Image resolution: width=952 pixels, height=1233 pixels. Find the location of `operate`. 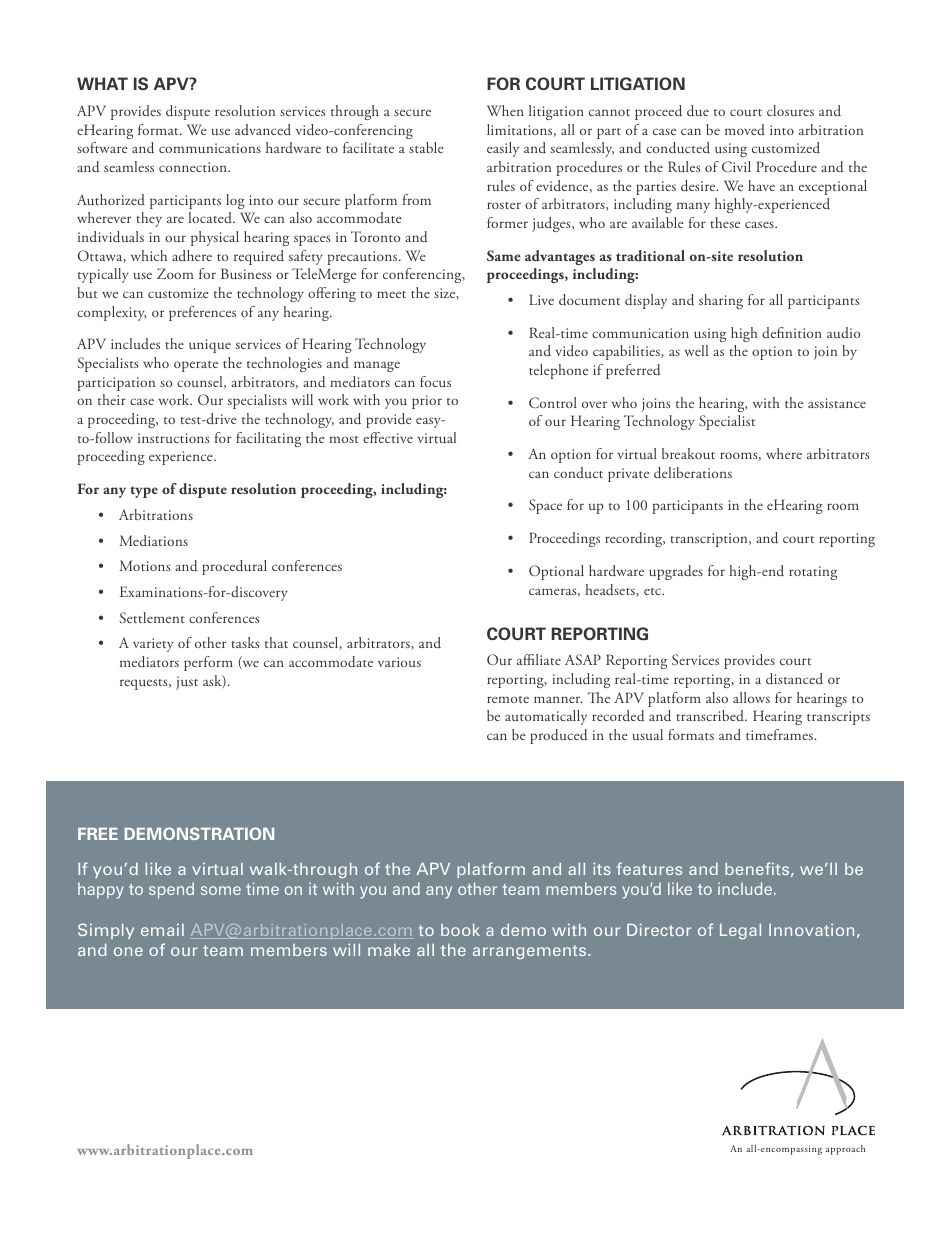

operate is located at coordinates (196, 366).
